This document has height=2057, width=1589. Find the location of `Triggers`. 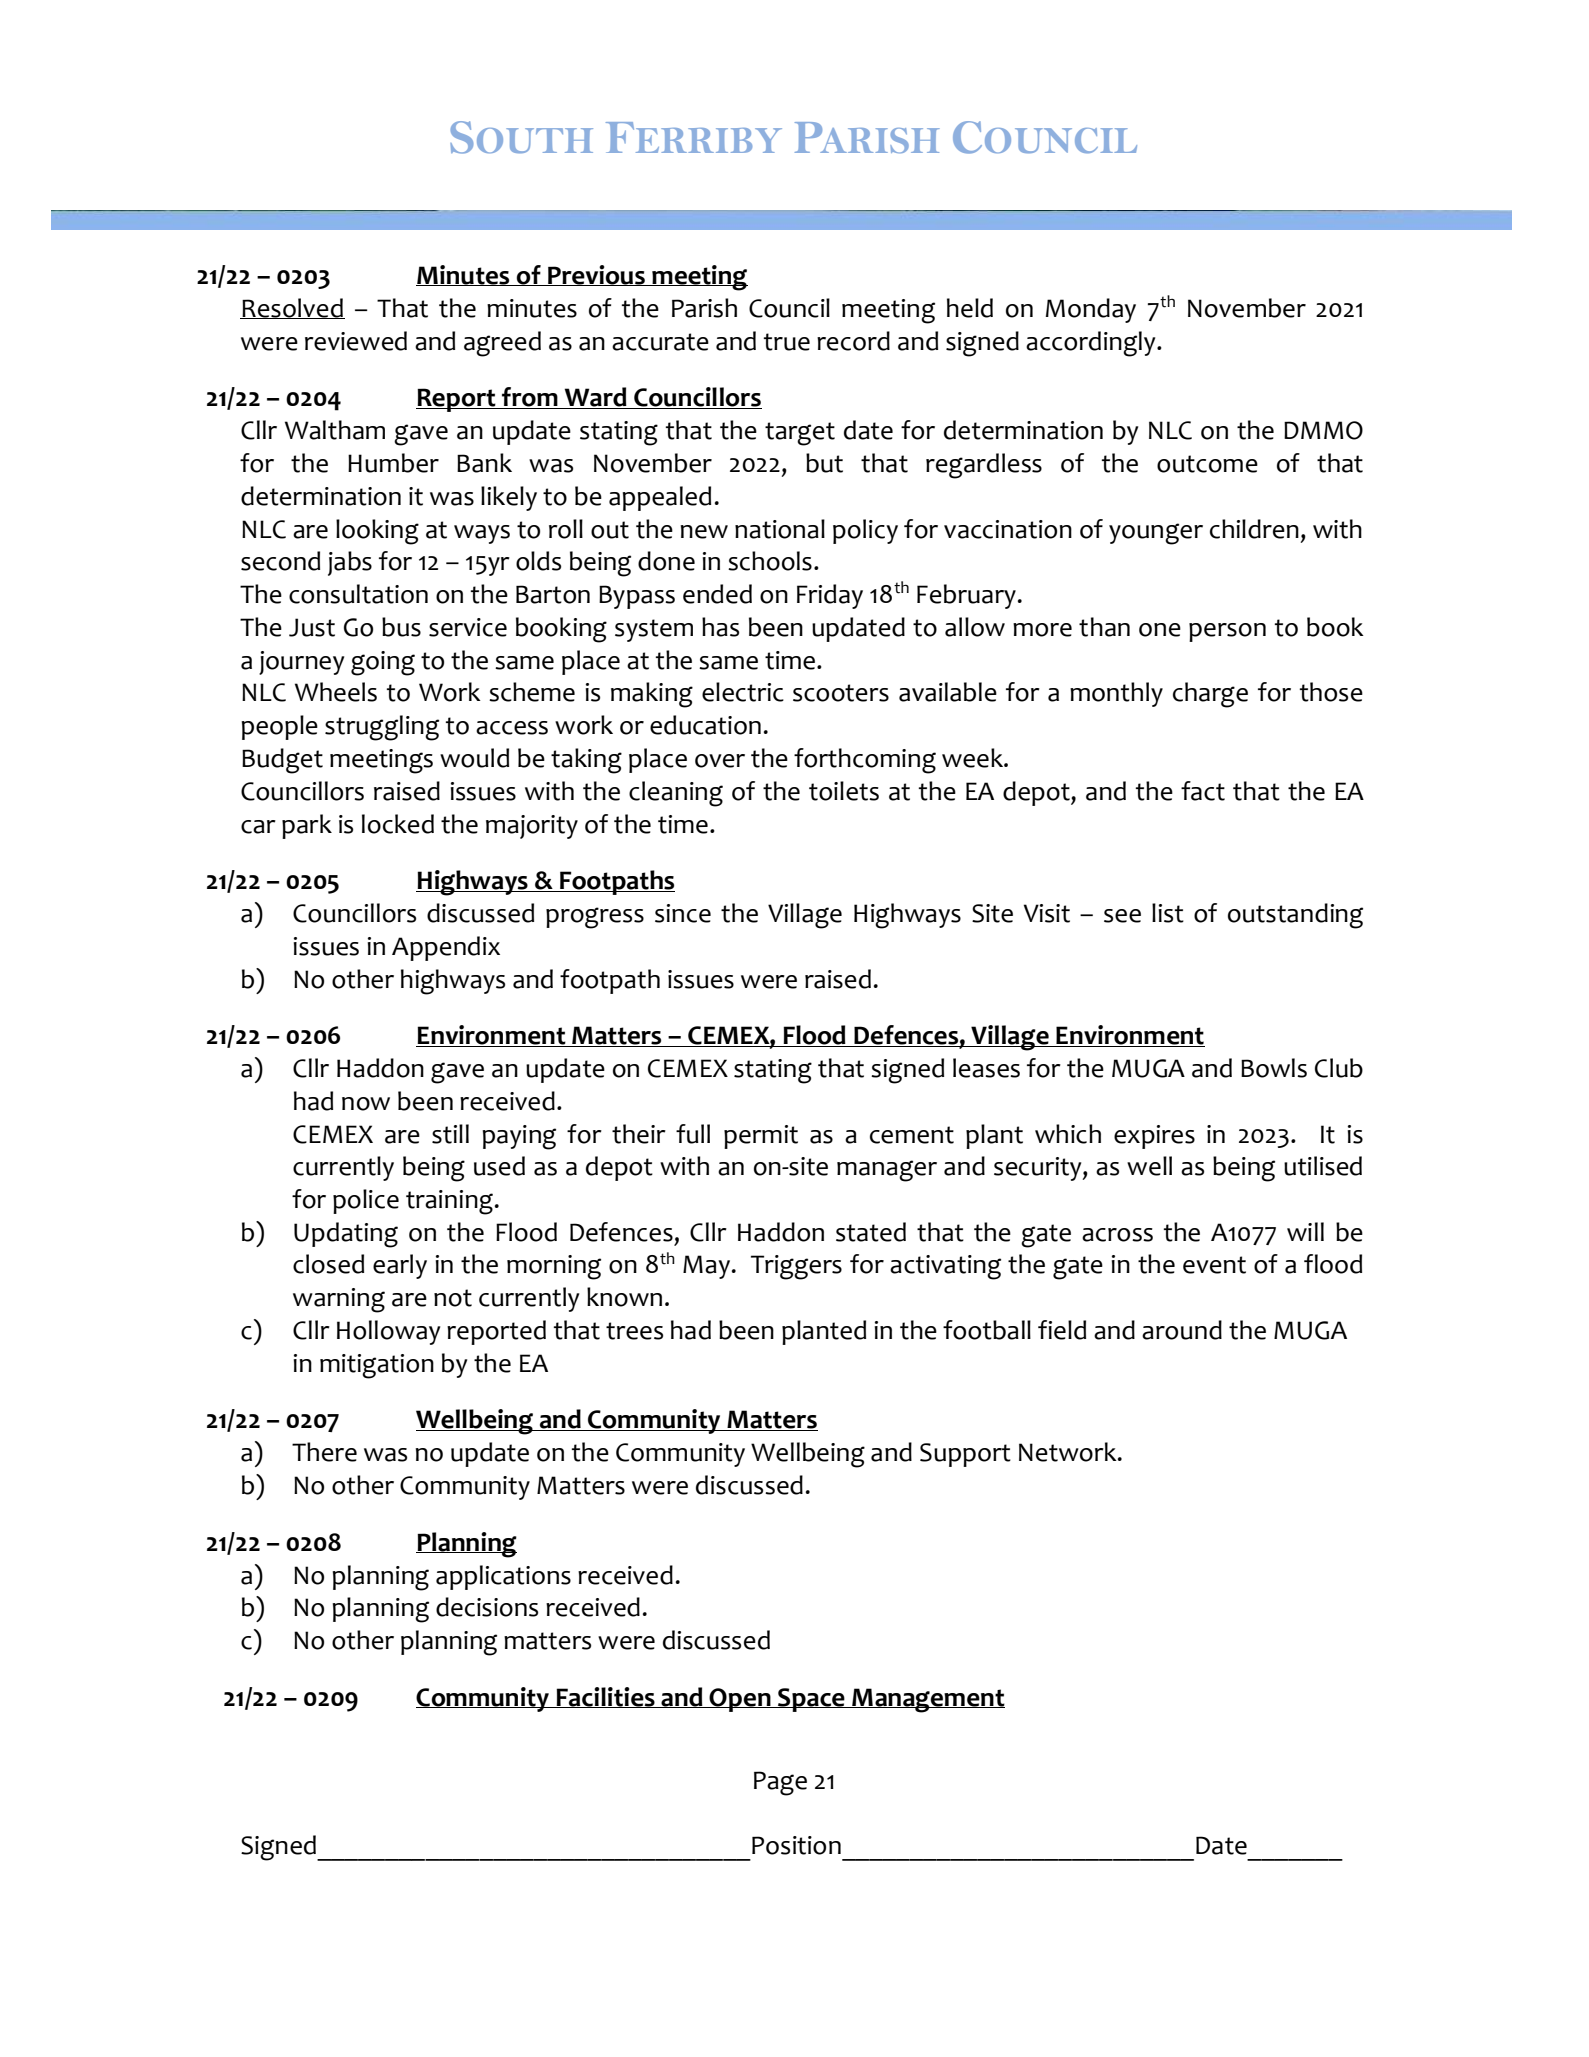

Triggers is located at coordinates (796, 1267).
